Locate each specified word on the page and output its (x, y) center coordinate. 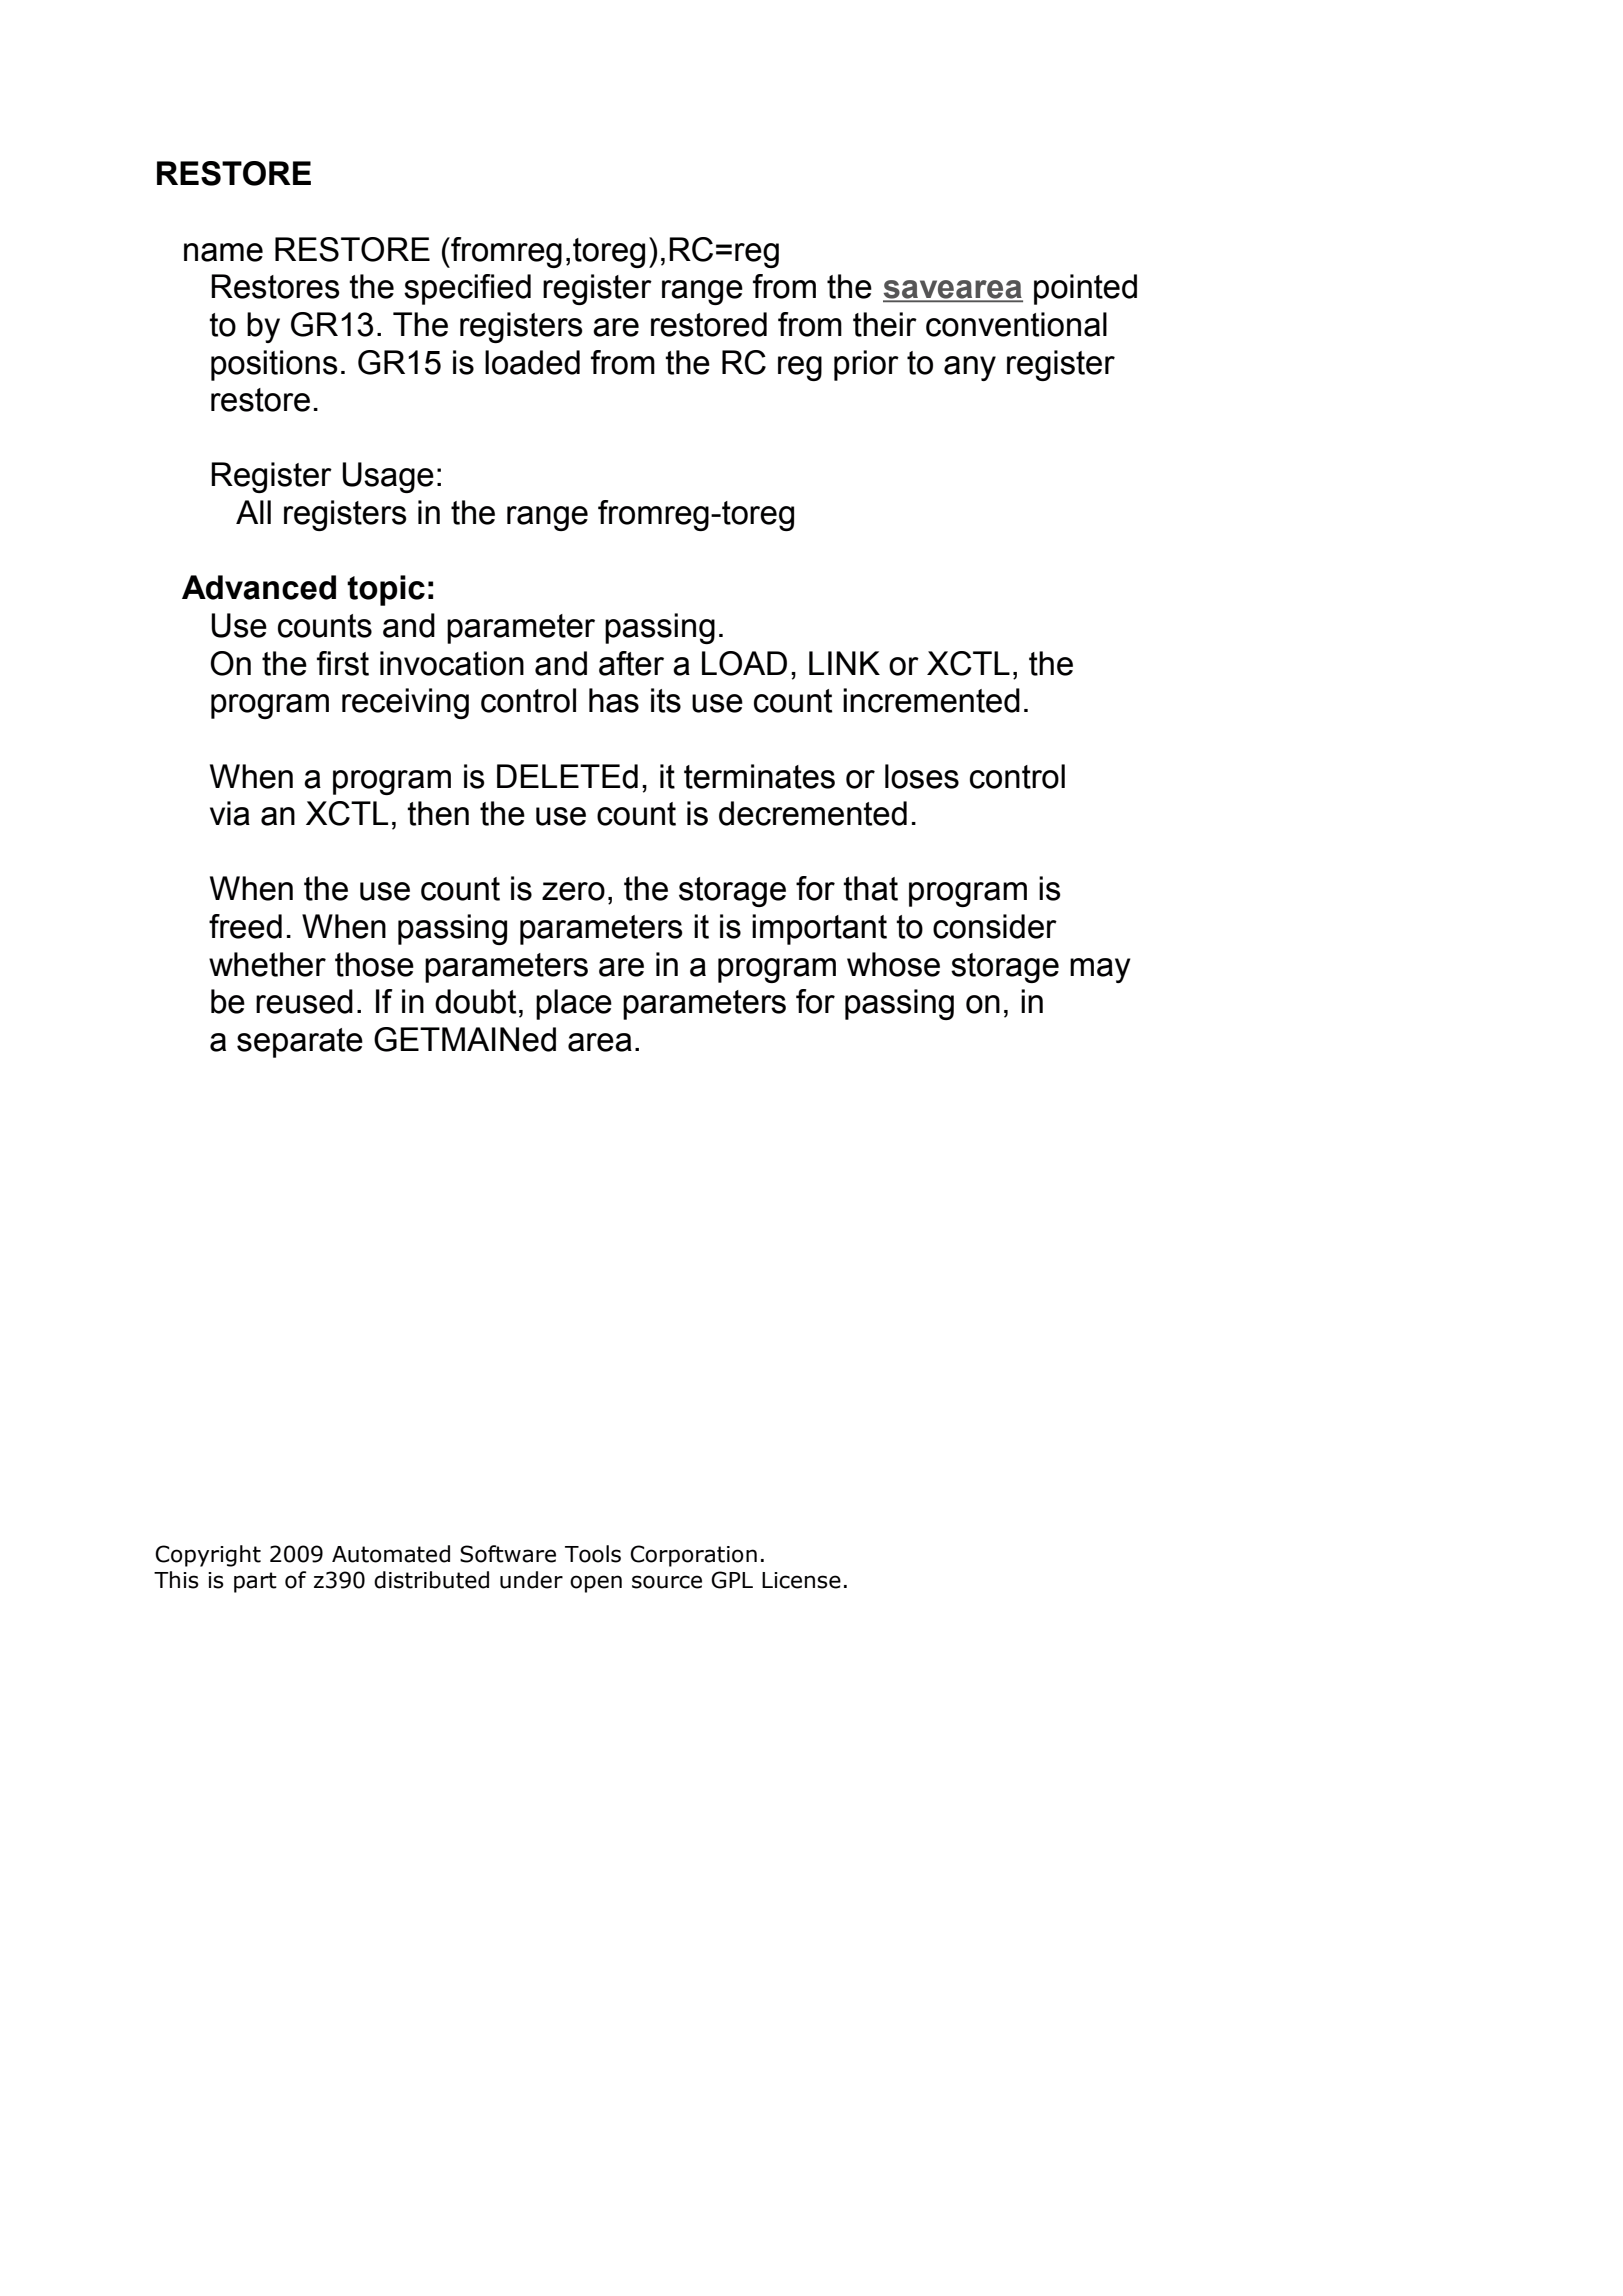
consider (995, 926)
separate (300, 1043)
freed (245, 926)
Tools (593, 1554)
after (631, 663)
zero (573, 891)
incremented (931, 700)
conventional (1016, 324)
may (1100, 970)
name (223, 252)
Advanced (259, 587)
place (574, 1004)
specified (467, 289)
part (255, 1582)
